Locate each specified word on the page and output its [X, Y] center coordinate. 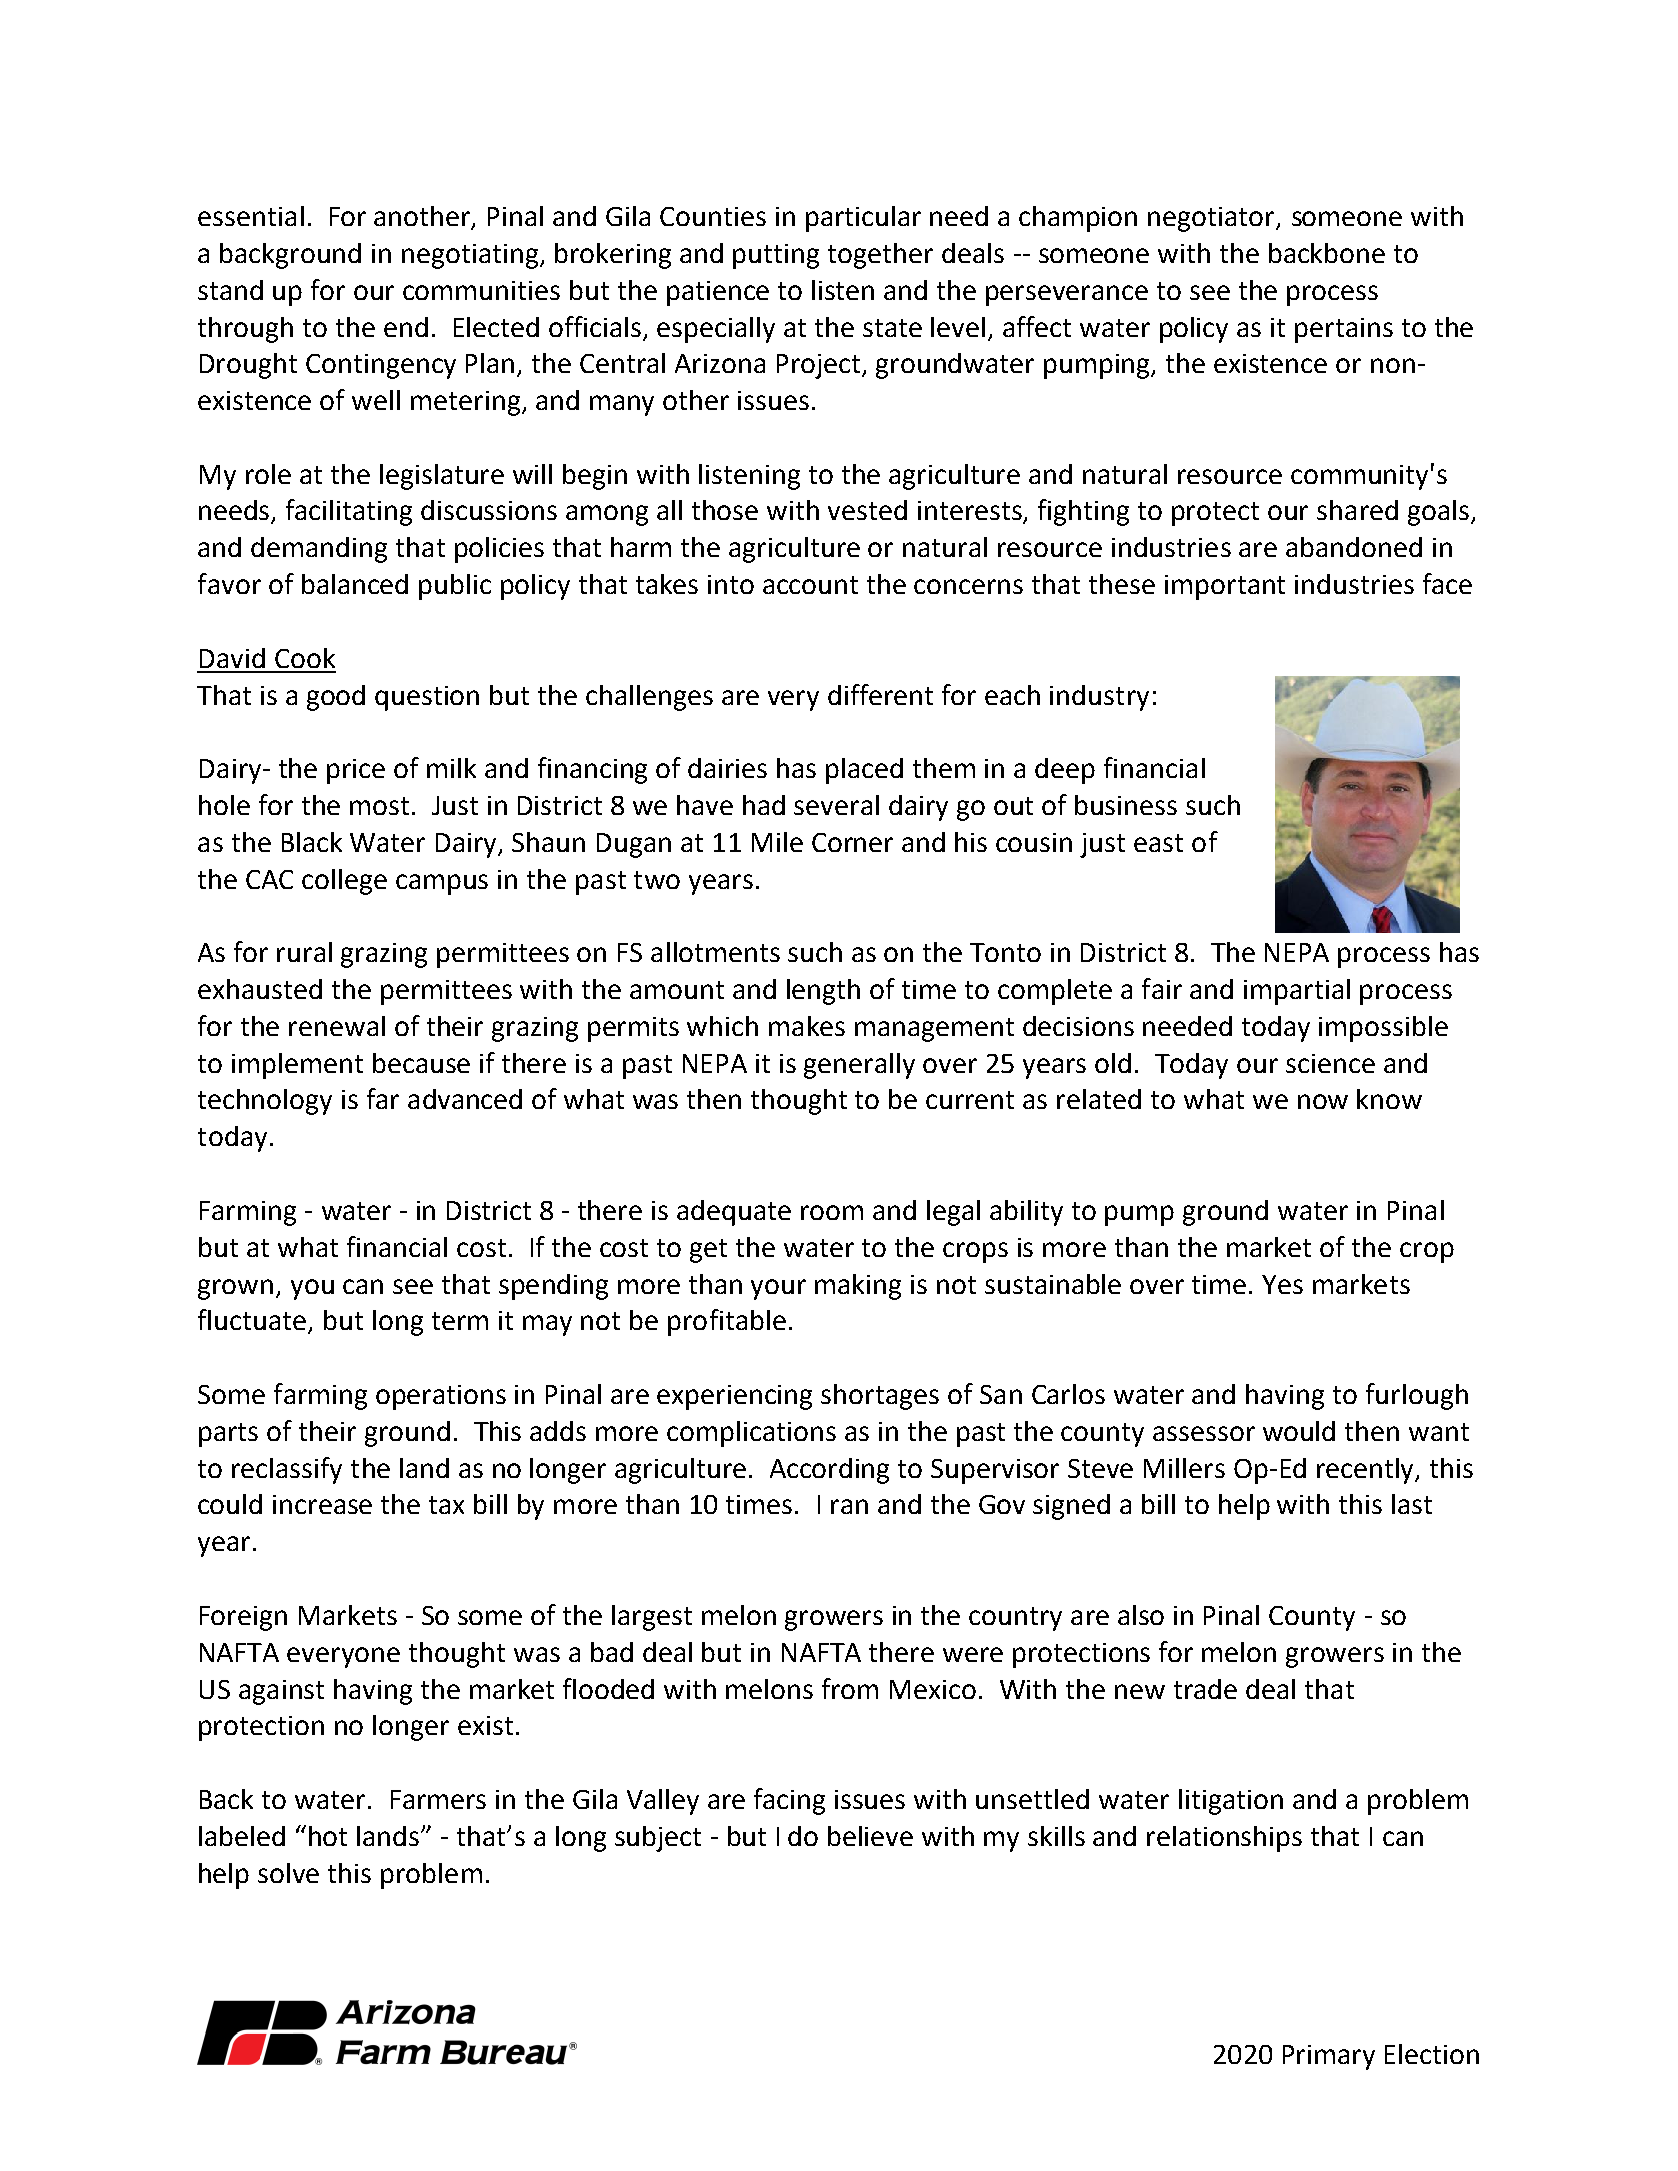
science [1330, 1063]
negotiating [471, 256]
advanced [465, 1099]
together [880, 256]
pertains [1344, 330]
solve [288, 1873]
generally [859, 1066]
